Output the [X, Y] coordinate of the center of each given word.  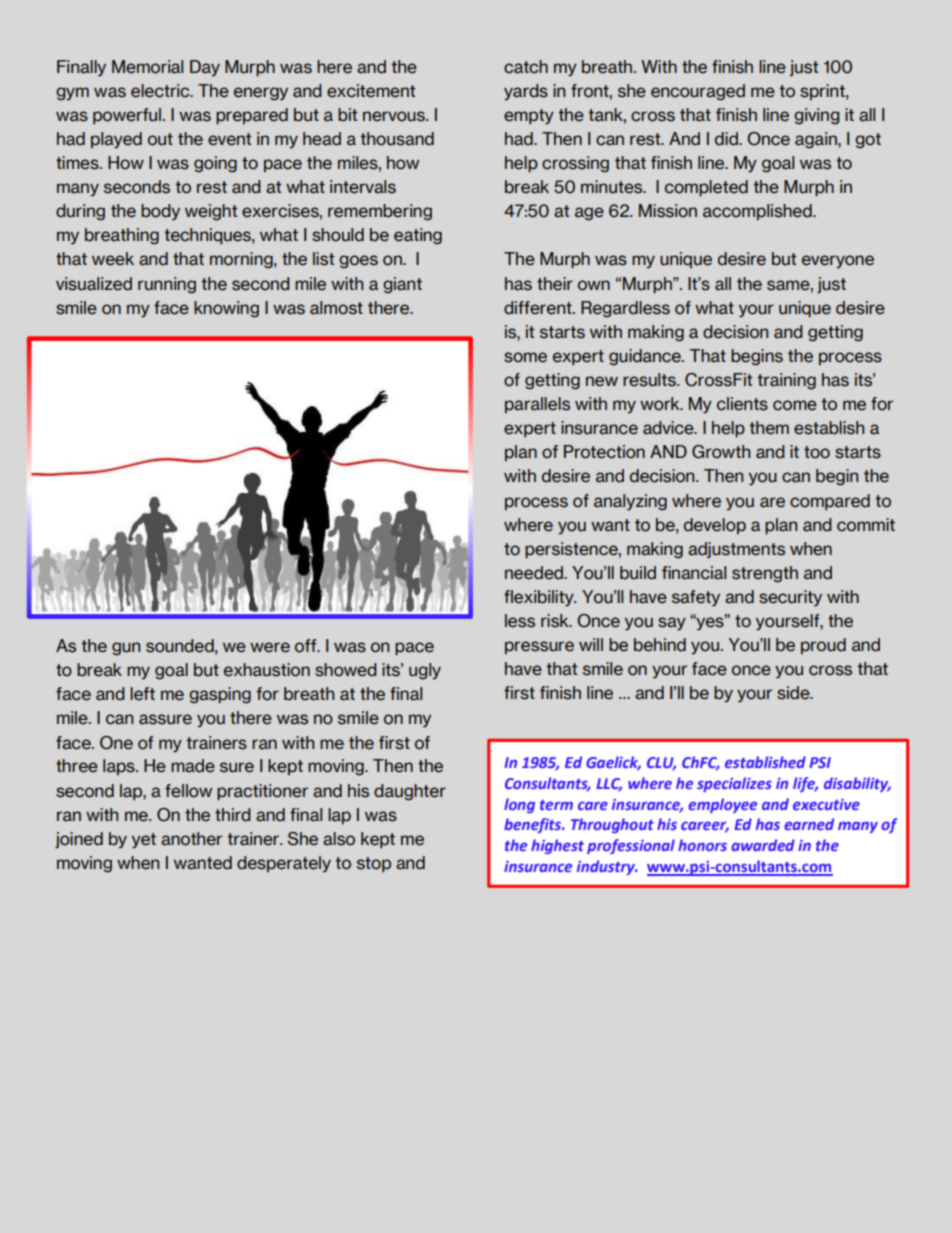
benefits [534, 825]
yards [526, 92]
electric [161, 91]
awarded [763, 845]
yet [144, 841]
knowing [226, 309]
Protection [604, 452]
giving [816, 116]
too [817, 452]
